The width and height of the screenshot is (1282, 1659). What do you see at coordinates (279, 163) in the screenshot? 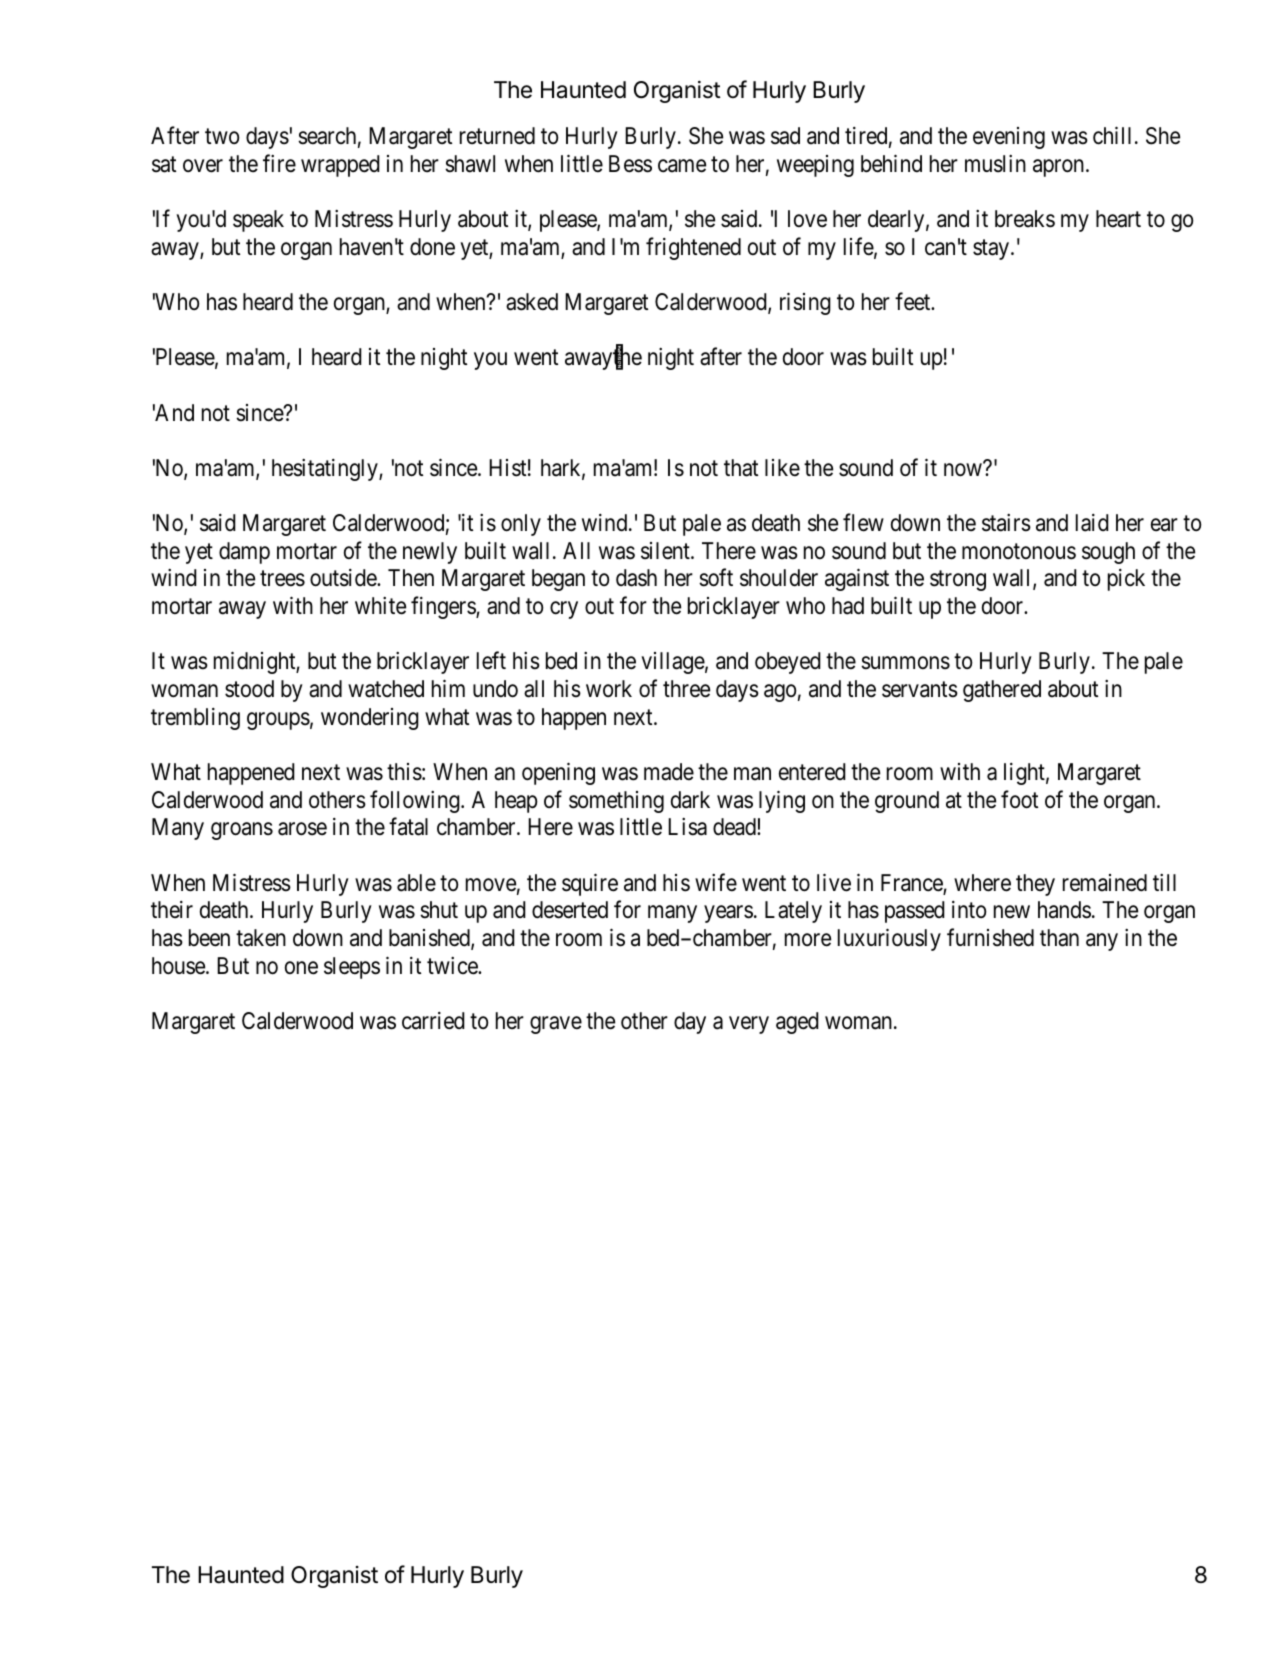
I see `fire` at bounding box center [279, 163].
